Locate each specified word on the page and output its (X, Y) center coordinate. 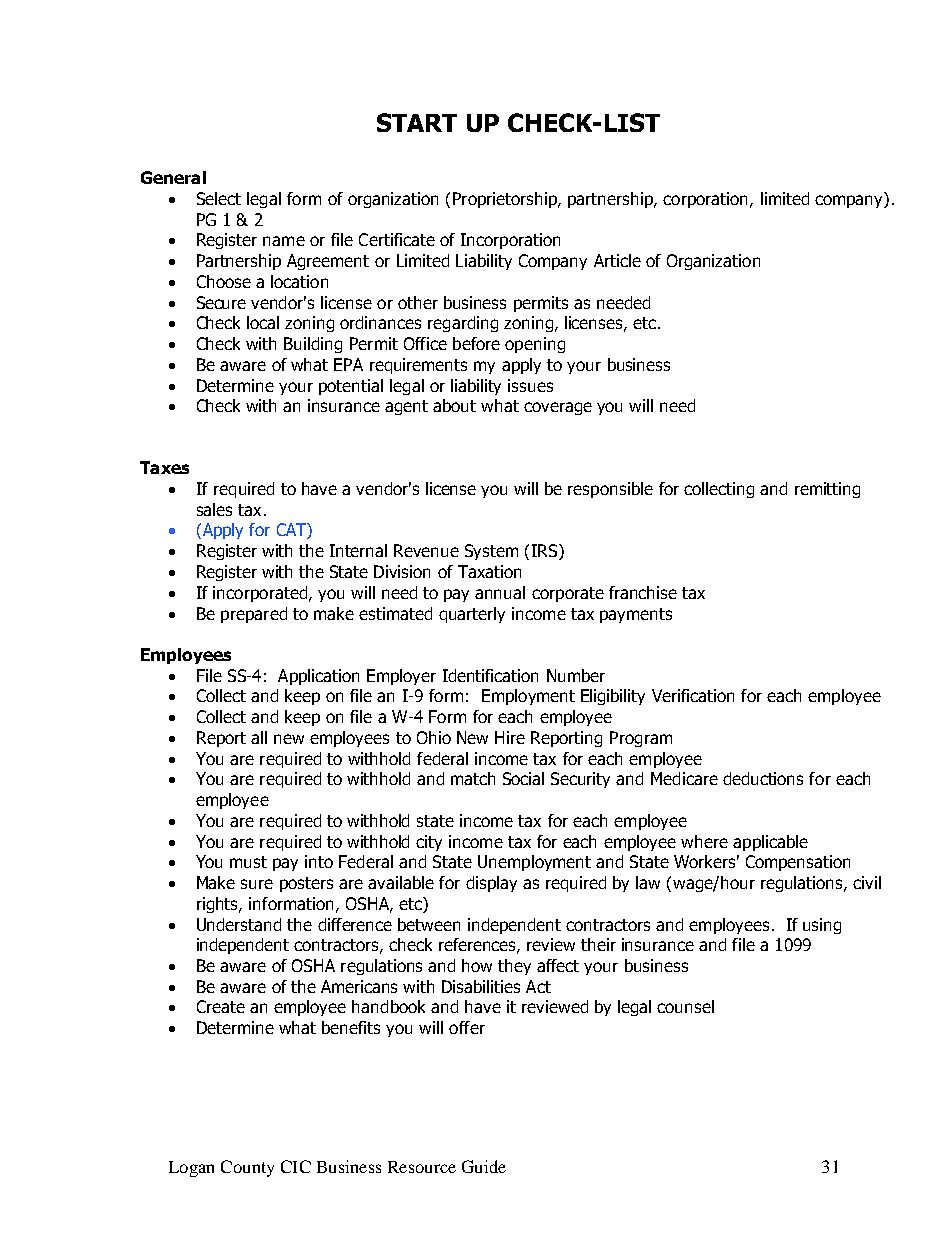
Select (219, 198)
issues (530, 385)
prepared (254, 615)
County (247, 1168)
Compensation (798, 863)
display (491, 884)
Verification (693, 695)
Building (313, 345)
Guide (484, 1166)
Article (617, 260)
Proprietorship (506, 200)
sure (257, 884)
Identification (490, 675)
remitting (827, 490)
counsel (685, 1006)
